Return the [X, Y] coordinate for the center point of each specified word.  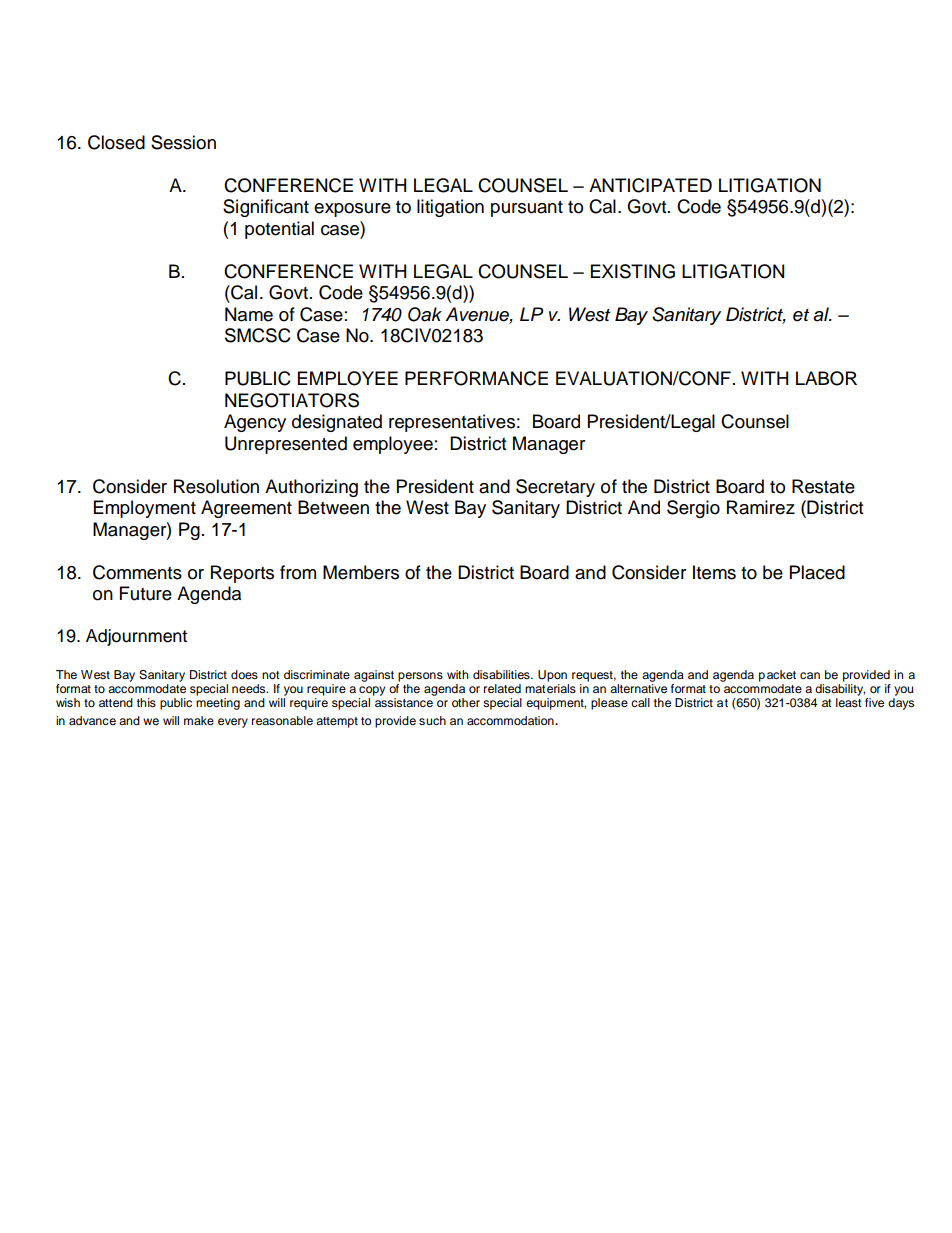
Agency [255, 423]
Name [249, 314]
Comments [137, 572]
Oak [425, 314]
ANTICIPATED [650, 185]
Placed [817, 572]
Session [183, 142]
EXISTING [633, 271]
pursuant [527, 209]
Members [361, 572]
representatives [452, 423]
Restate [823, 486]
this [146, 702]
